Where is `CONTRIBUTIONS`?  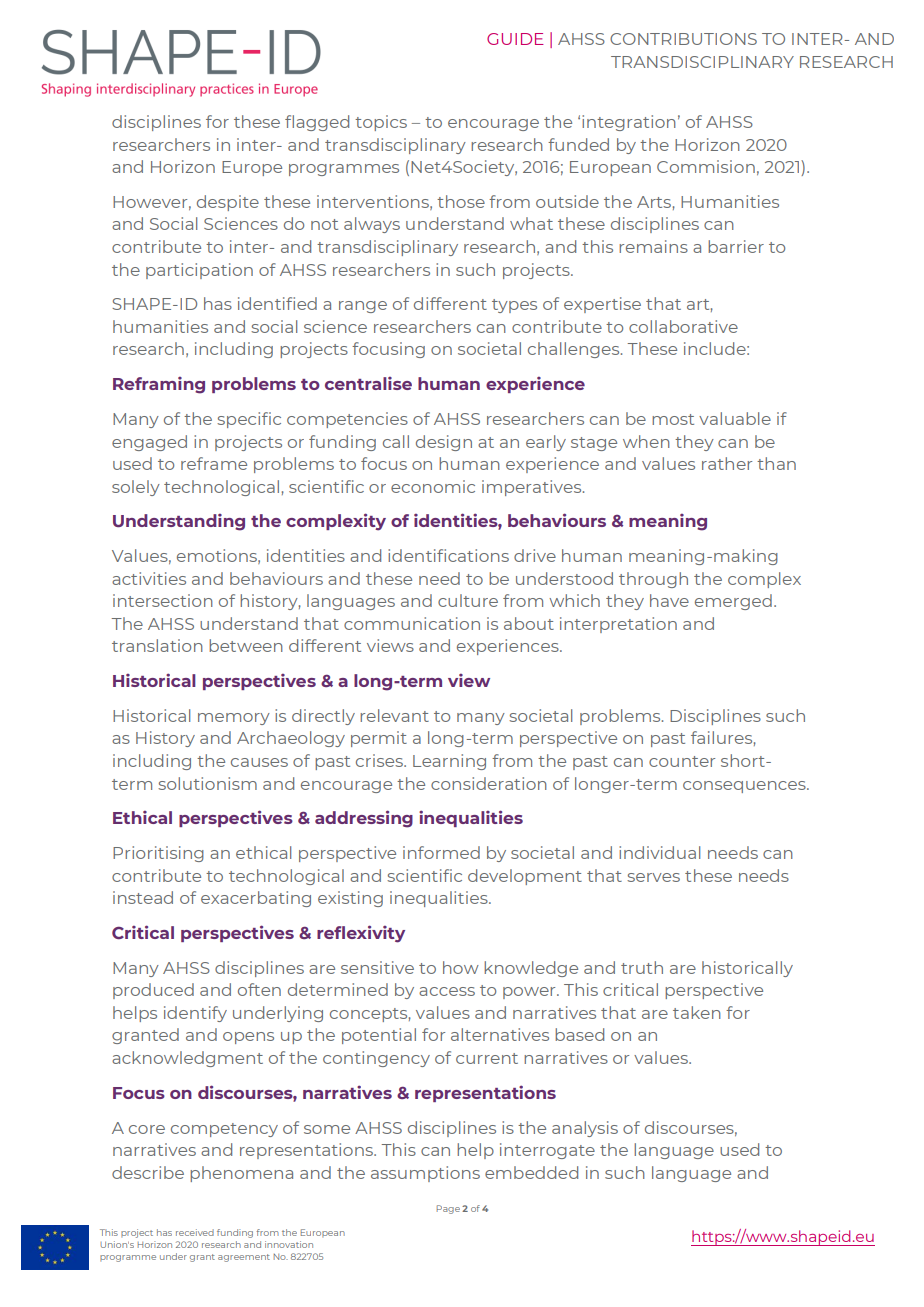
CONTRIBUTIONS is located at coordinates (683, 39).
